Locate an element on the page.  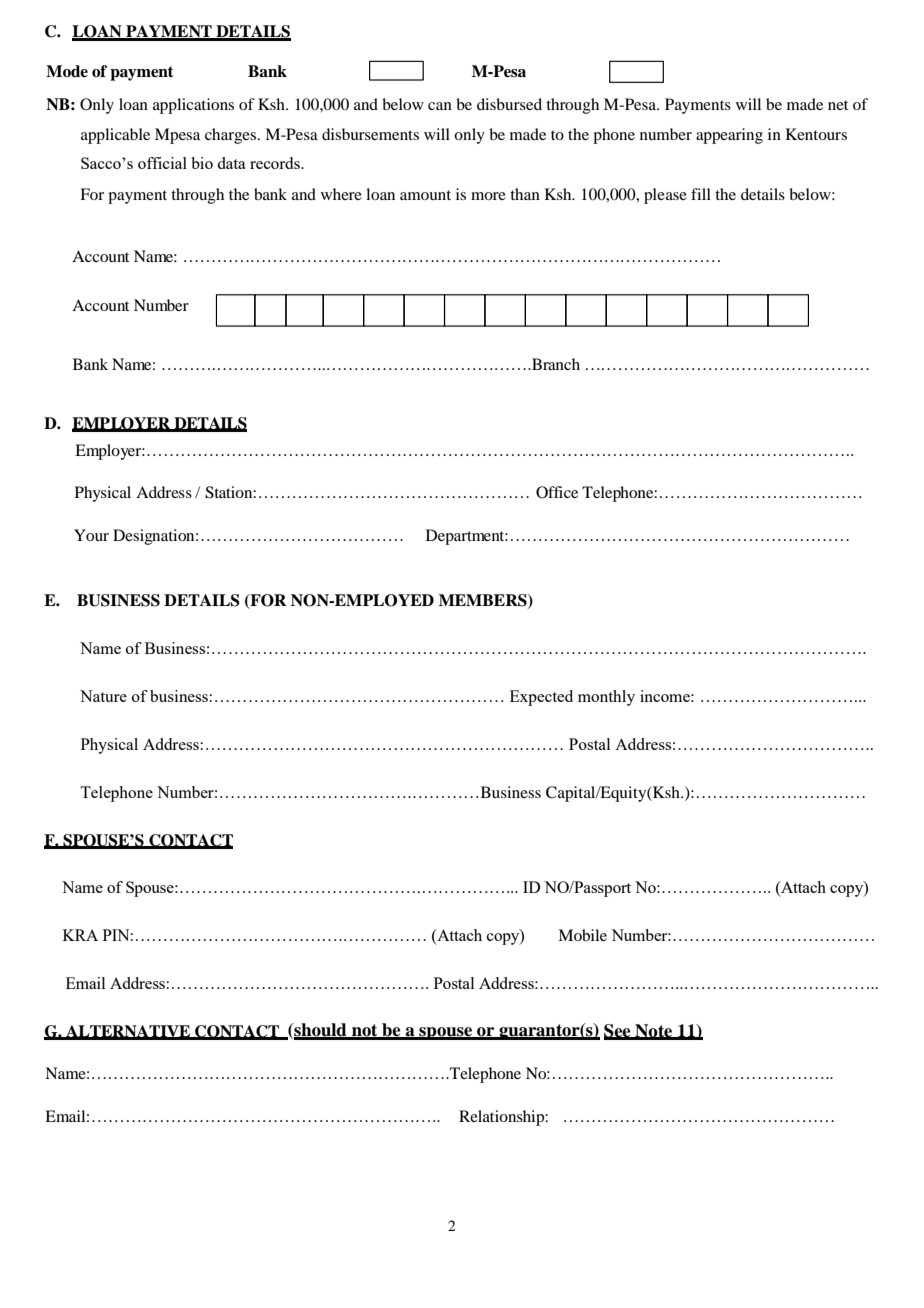
Mobile is located at coordinates (582, 935).
